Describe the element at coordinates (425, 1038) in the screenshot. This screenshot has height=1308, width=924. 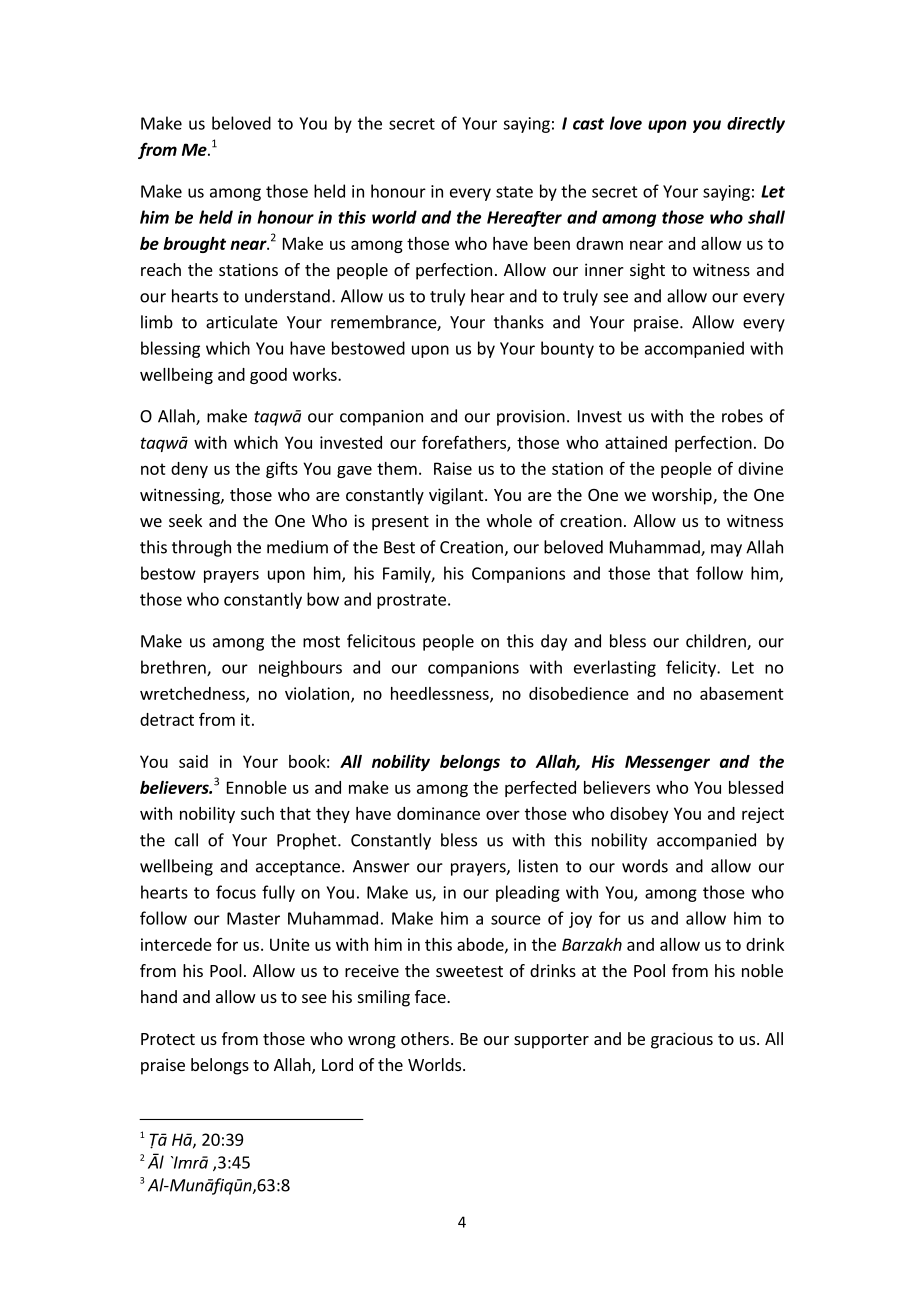
I see `others` at that location.
